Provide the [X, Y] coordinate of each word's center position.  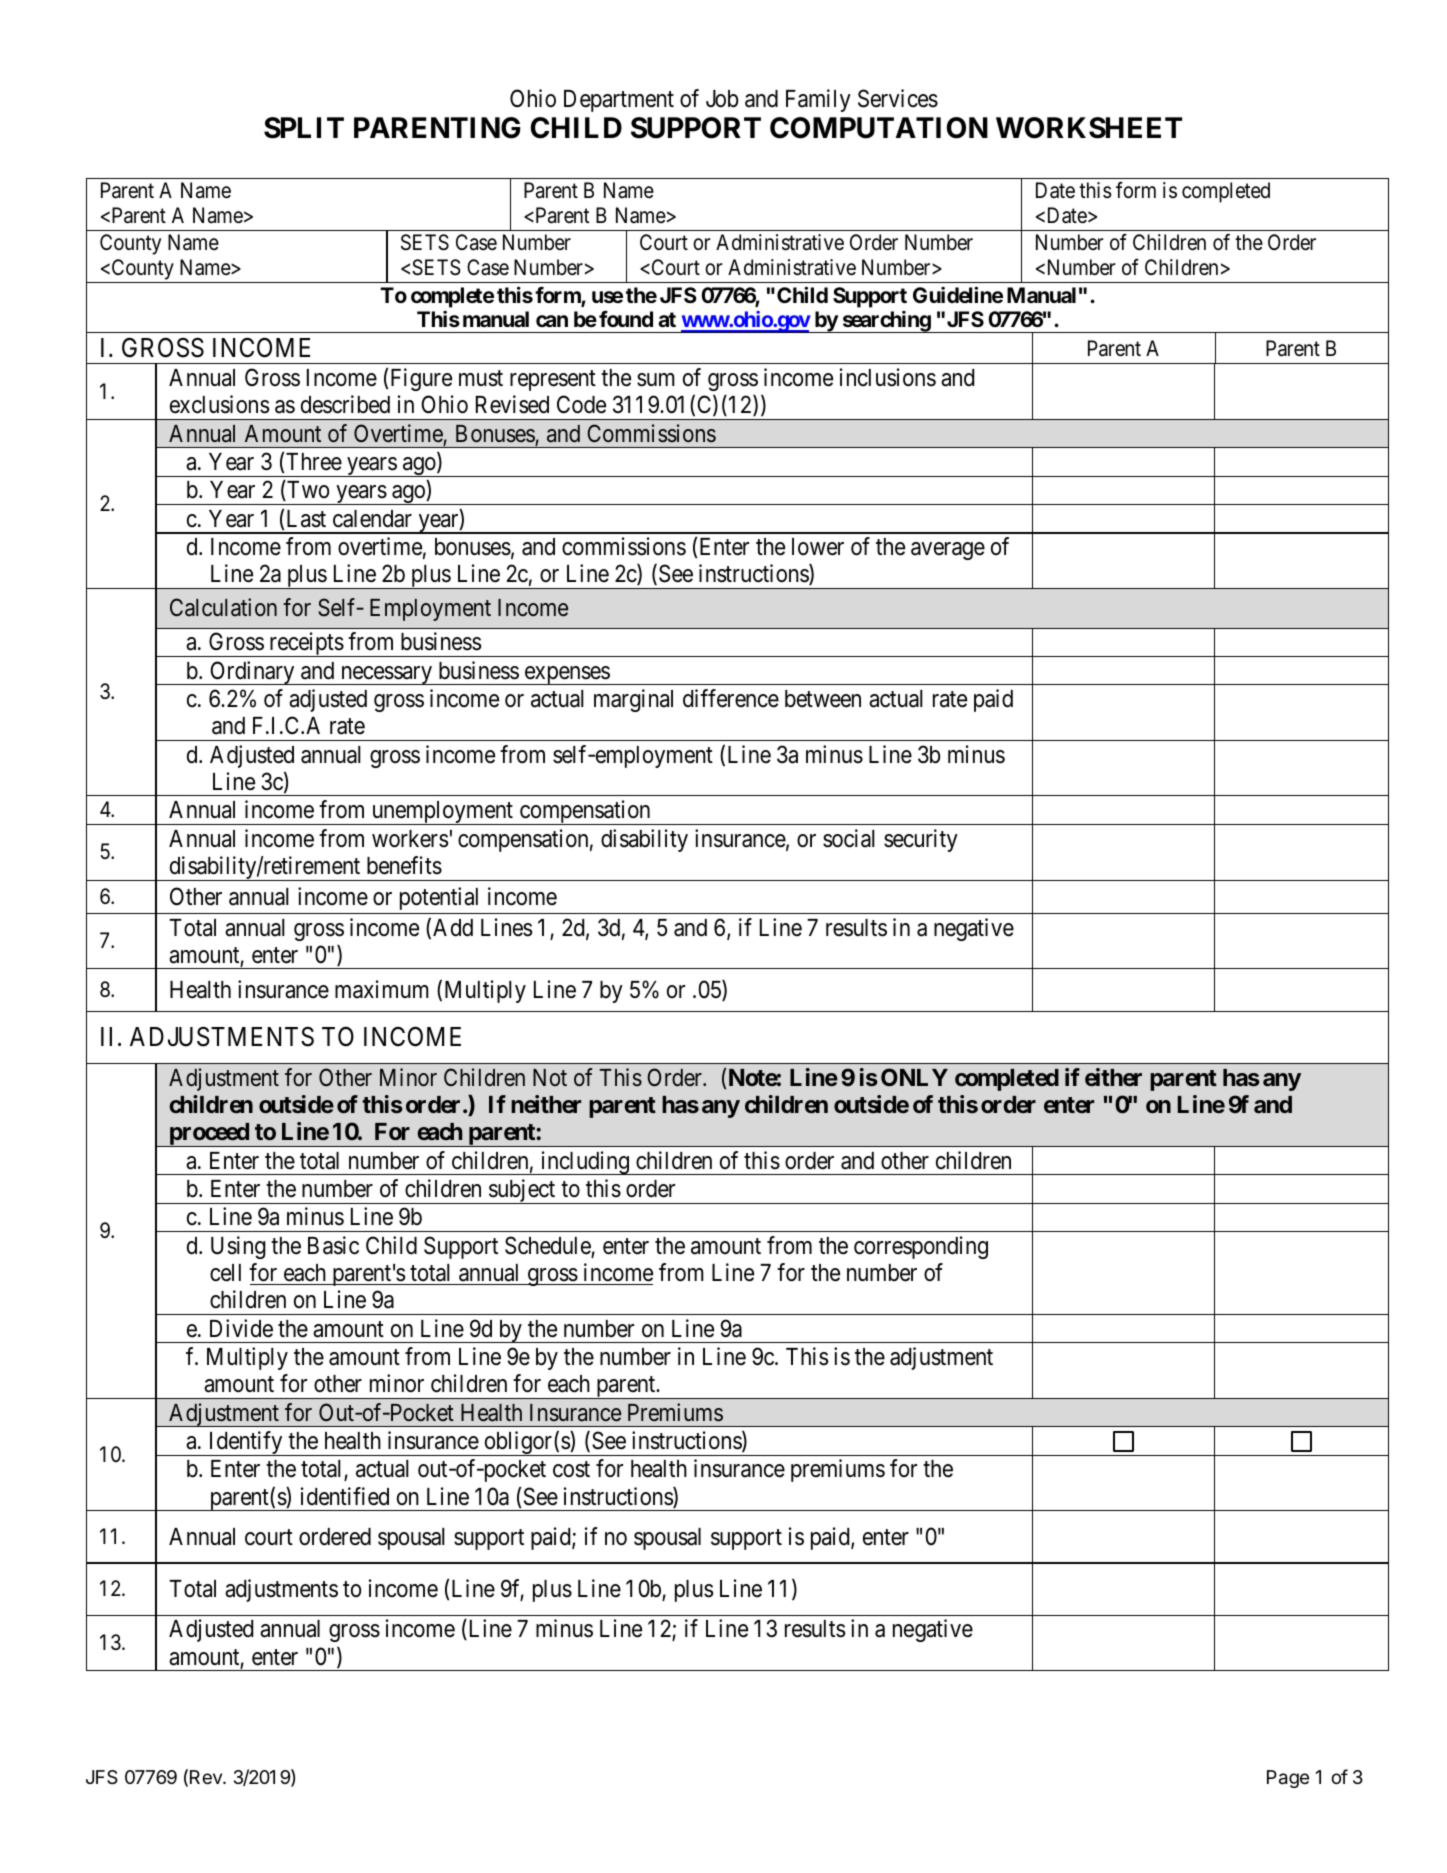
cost [571, 1470]
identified [345, 1496]
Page [1288, 1779]
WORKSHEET [1089, 128]
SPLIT [304, 128]
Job [722, 99]
